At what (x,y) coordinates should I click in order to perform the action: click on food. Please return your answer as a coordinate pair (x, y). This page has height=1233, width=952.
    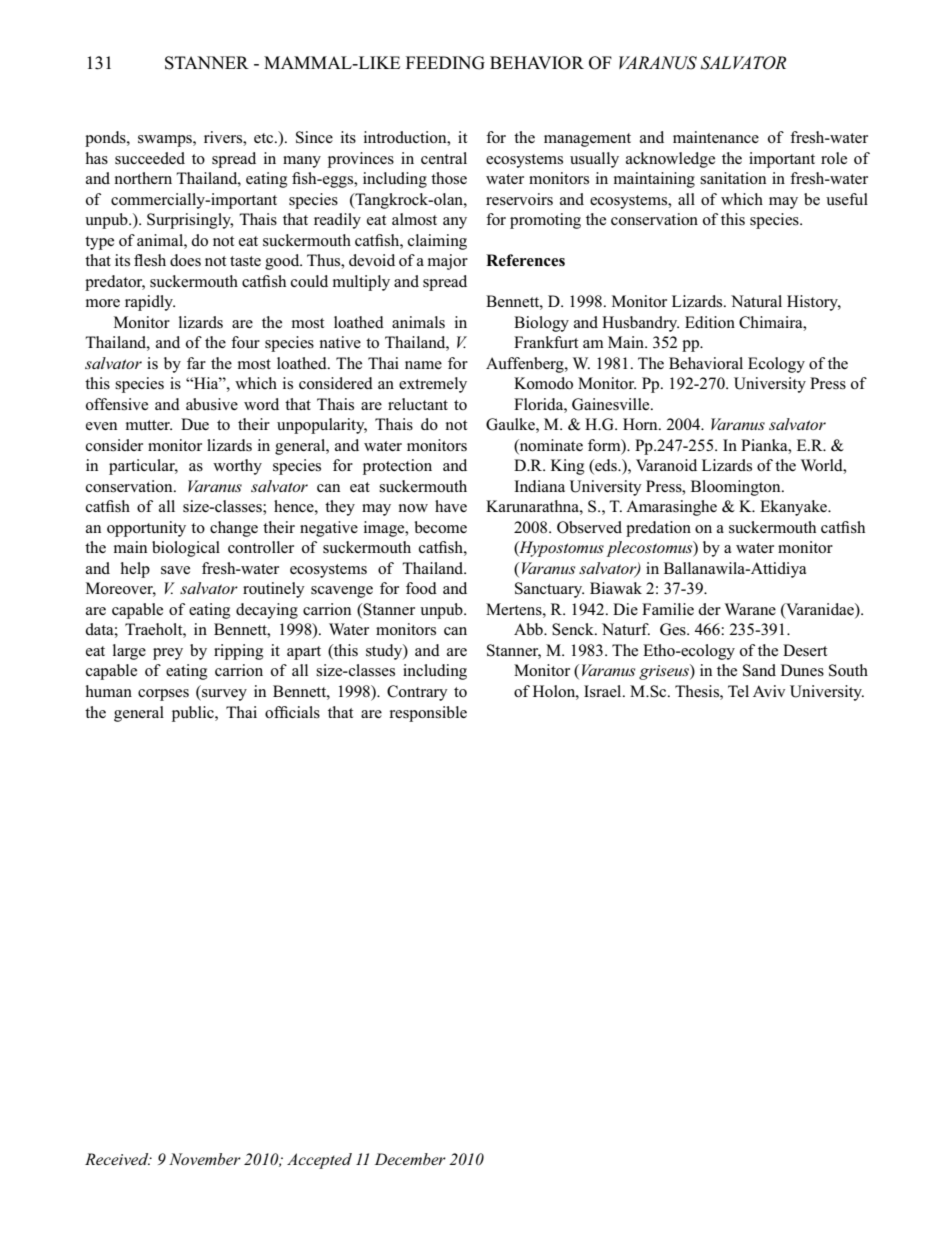
    Looking at the image, I should click on (421, 588).
